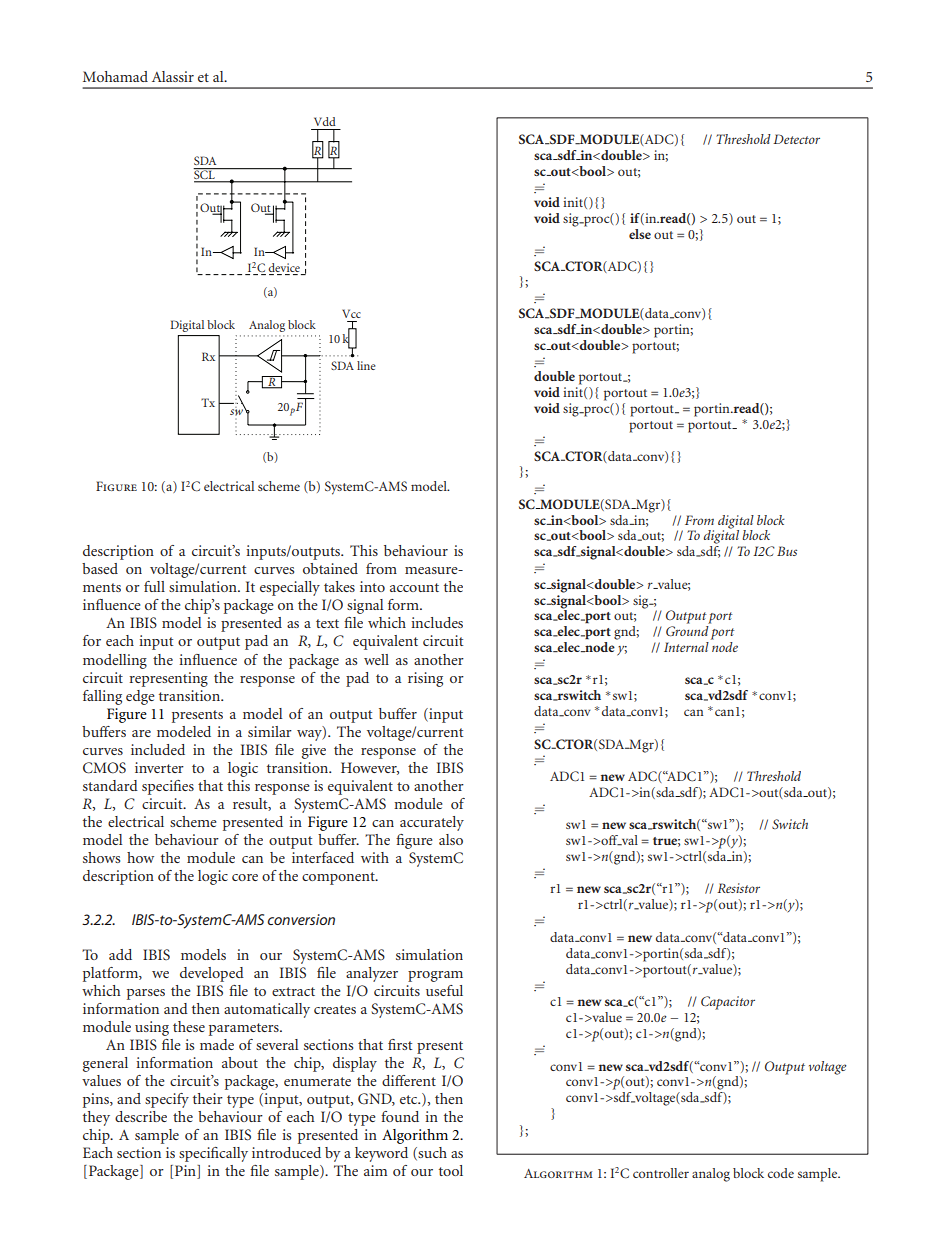 This screenshot has height=1258, width=952. I want to click on Mohamad, so click(115, 76).
